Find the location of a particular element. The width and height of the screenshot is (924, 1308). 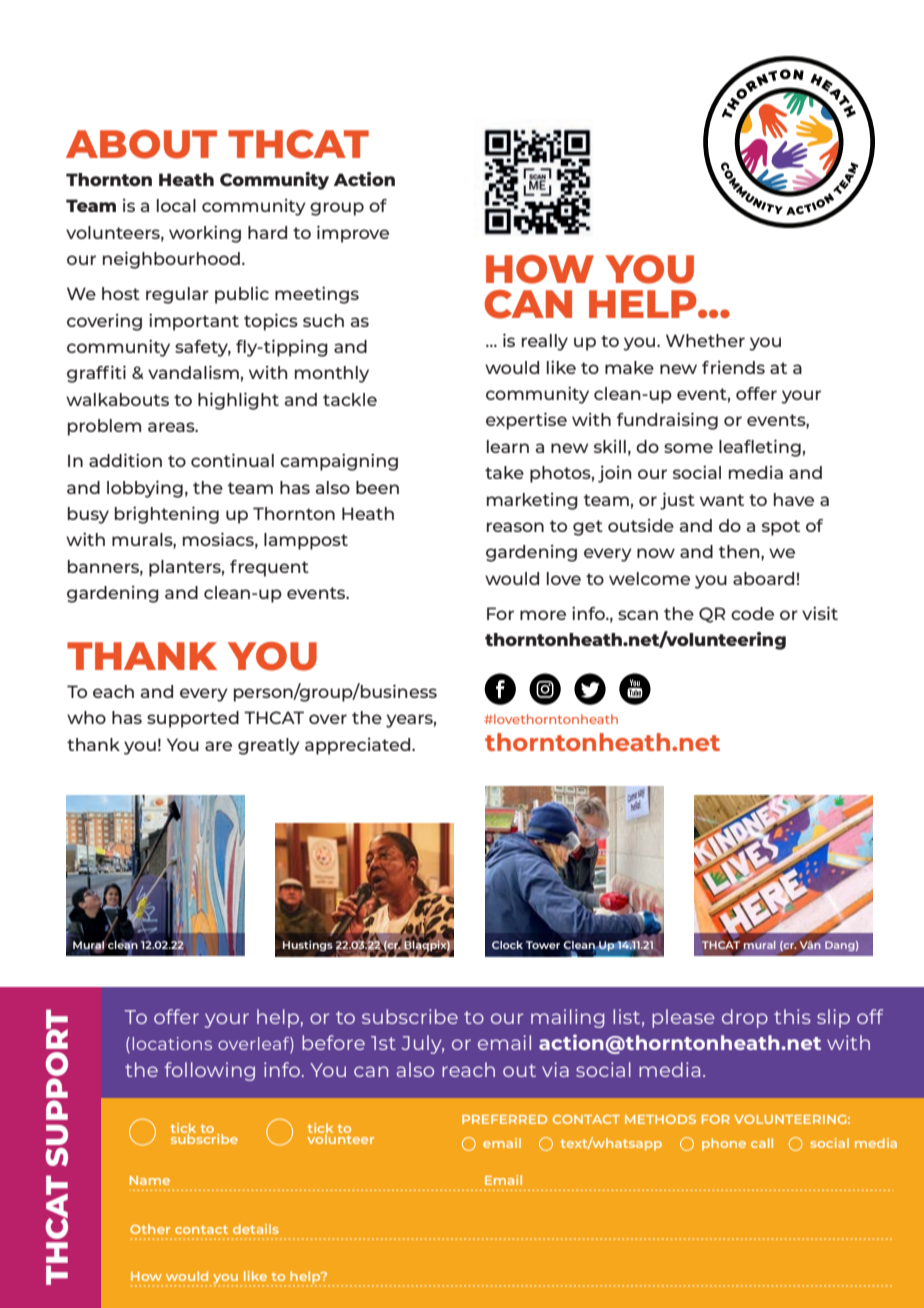

PREFERRED is located at coordinates (504, 1119).
